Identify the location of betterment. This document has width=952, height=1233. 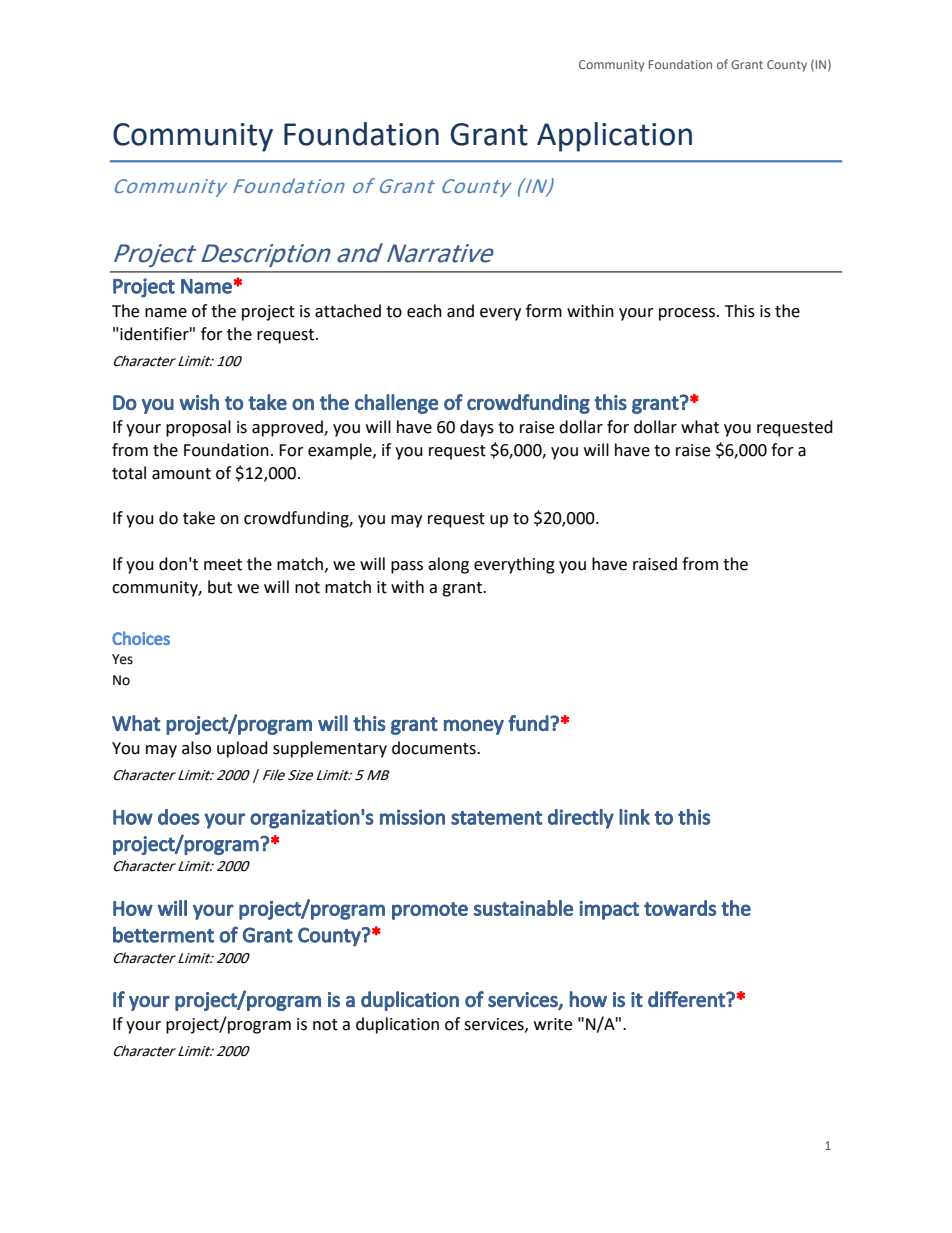
(163, 934).
